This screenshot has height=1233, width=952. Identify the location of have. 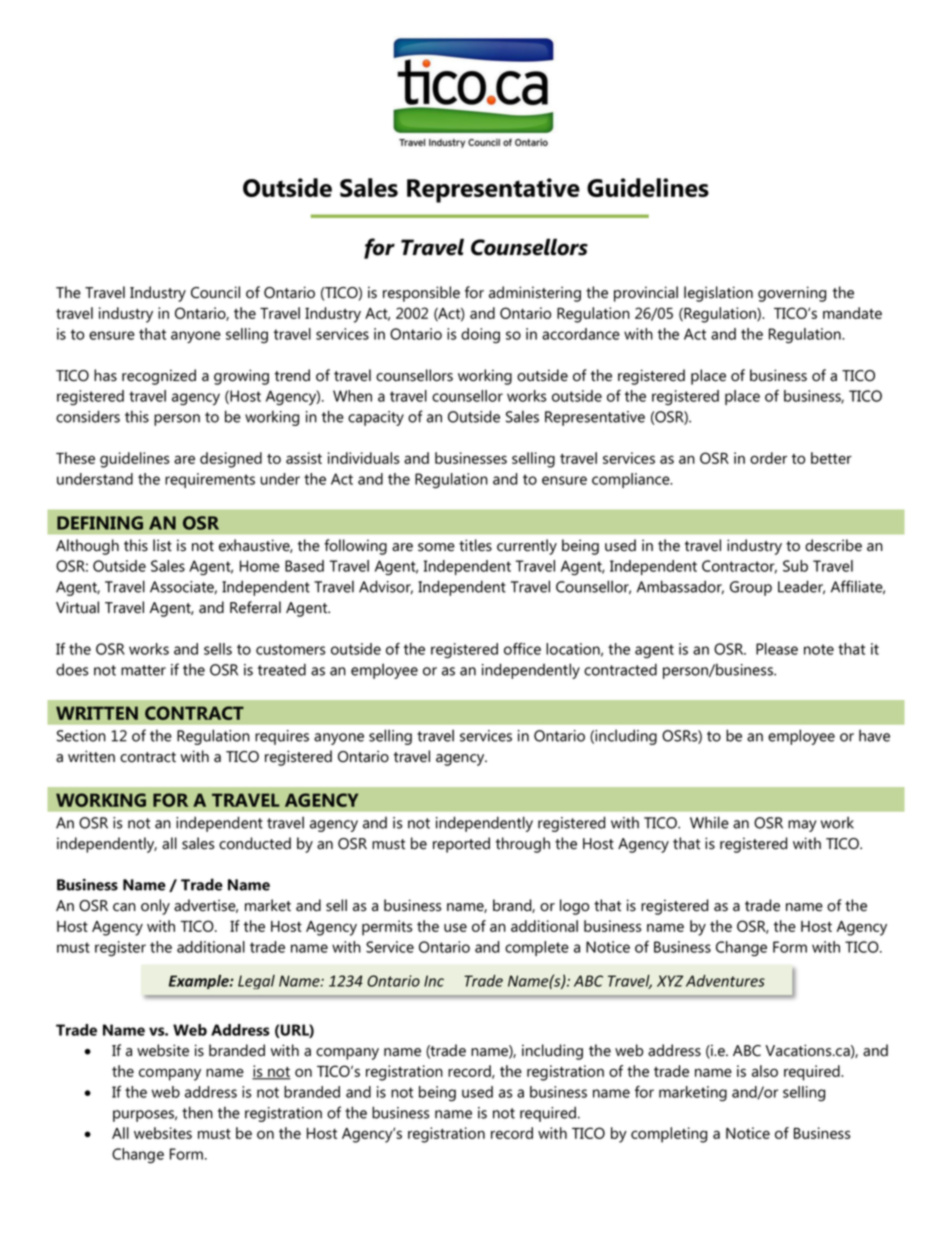
(874, 735).
